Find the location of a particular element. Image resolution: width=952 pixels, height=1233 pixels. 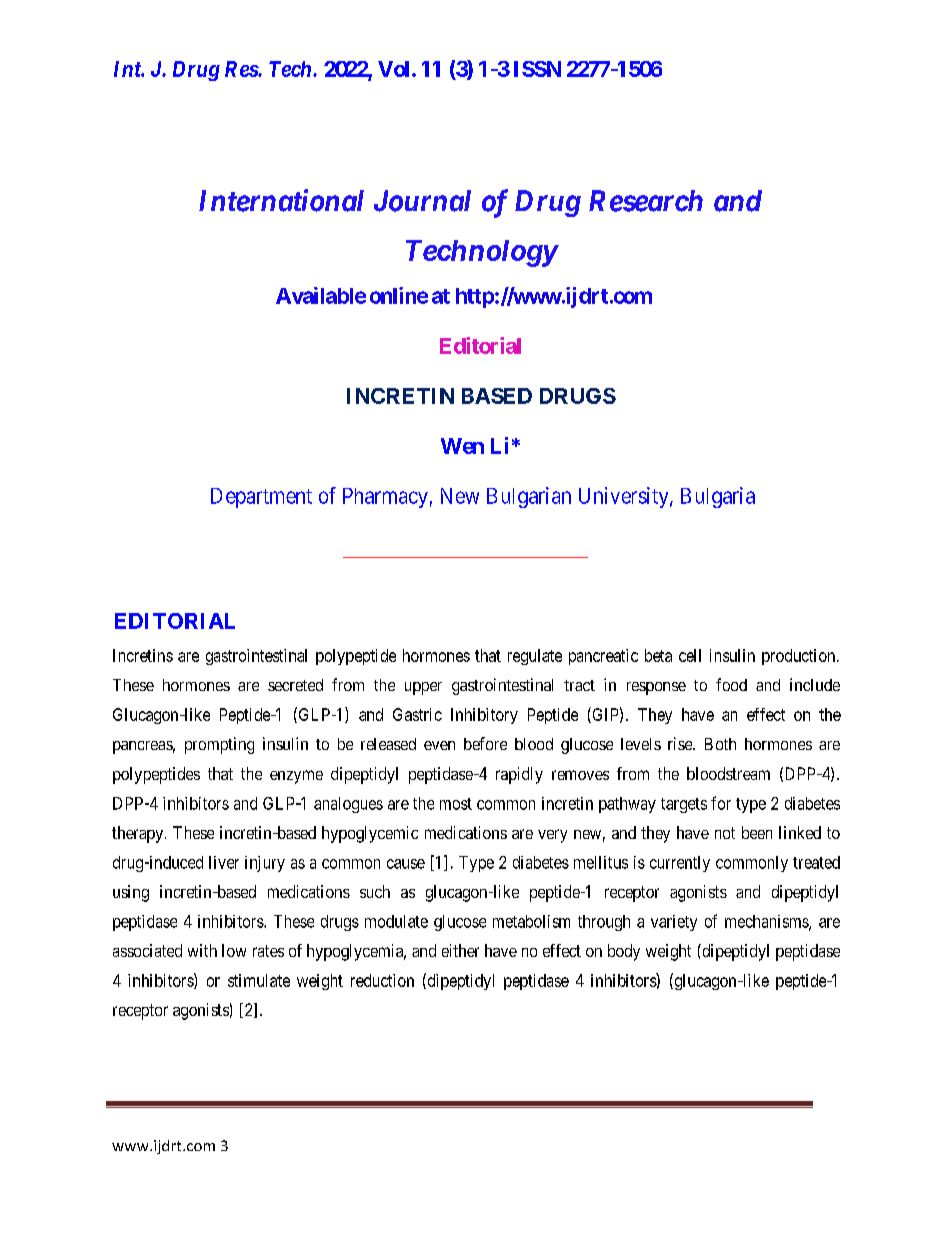

either is located at coordinates (460, 950).
